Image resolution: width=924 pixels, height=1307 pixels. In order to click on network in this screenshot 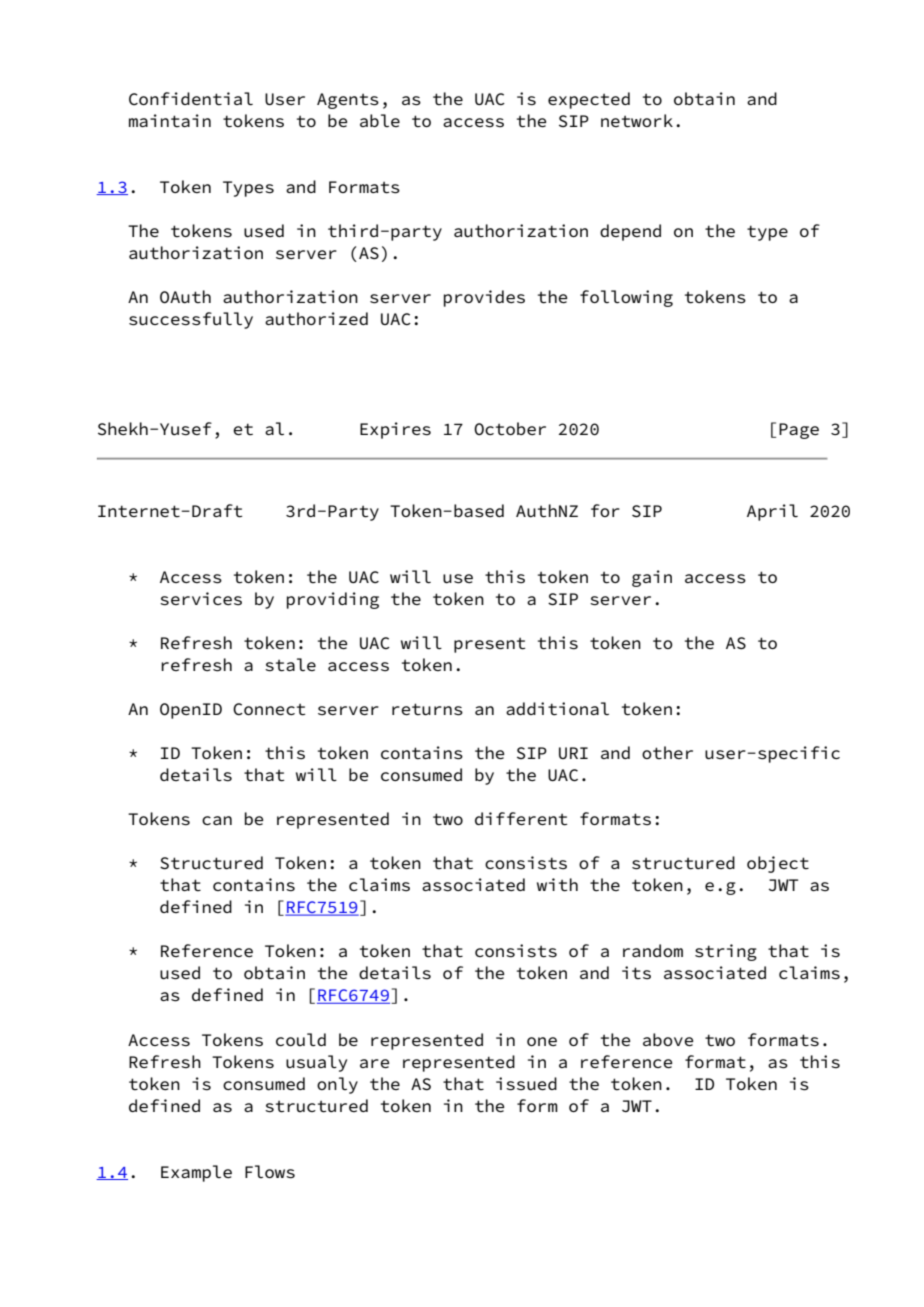, I will do `click(637, 121)`.
